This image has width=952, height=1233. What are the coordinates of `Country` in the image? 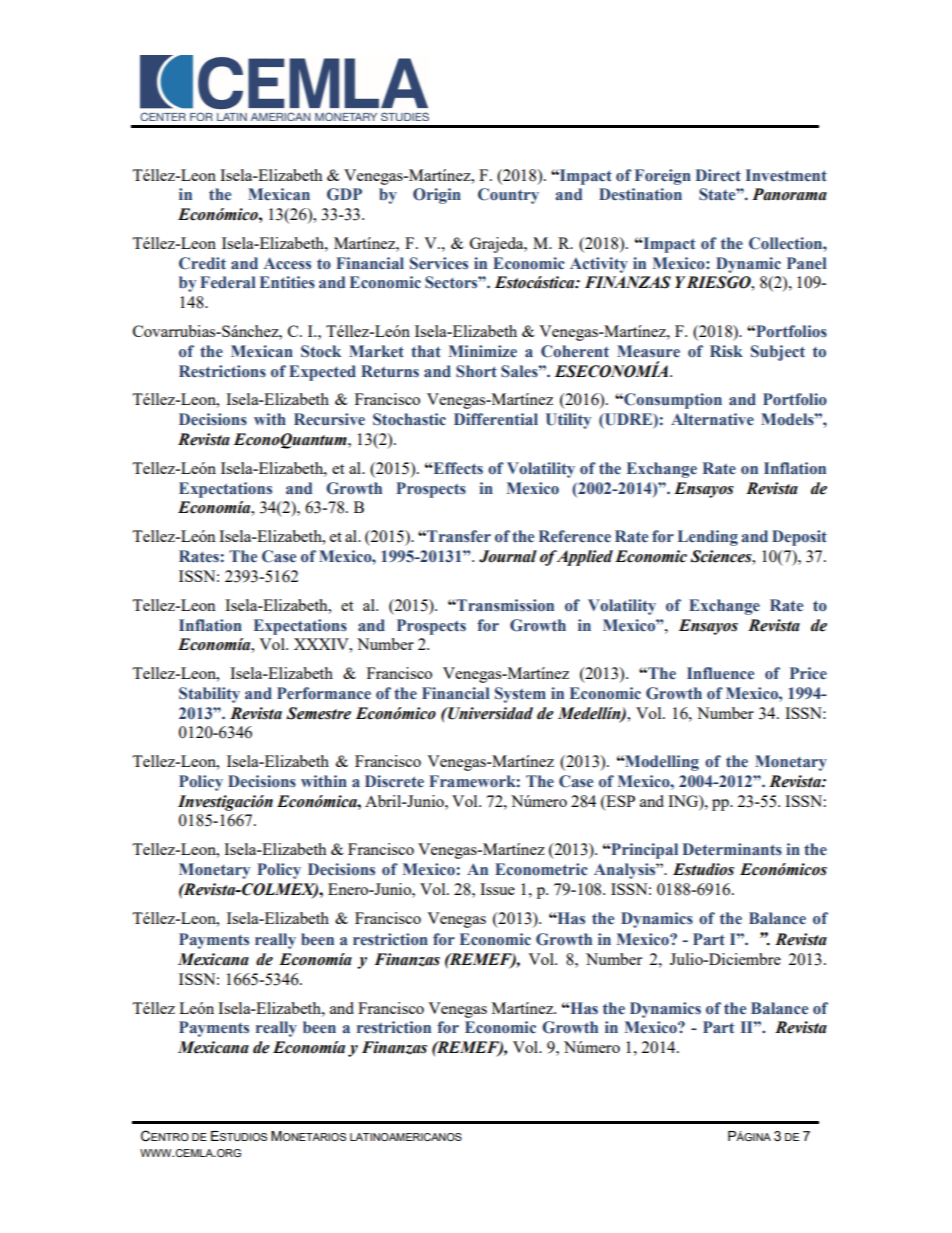 It's located at (508, 196).
